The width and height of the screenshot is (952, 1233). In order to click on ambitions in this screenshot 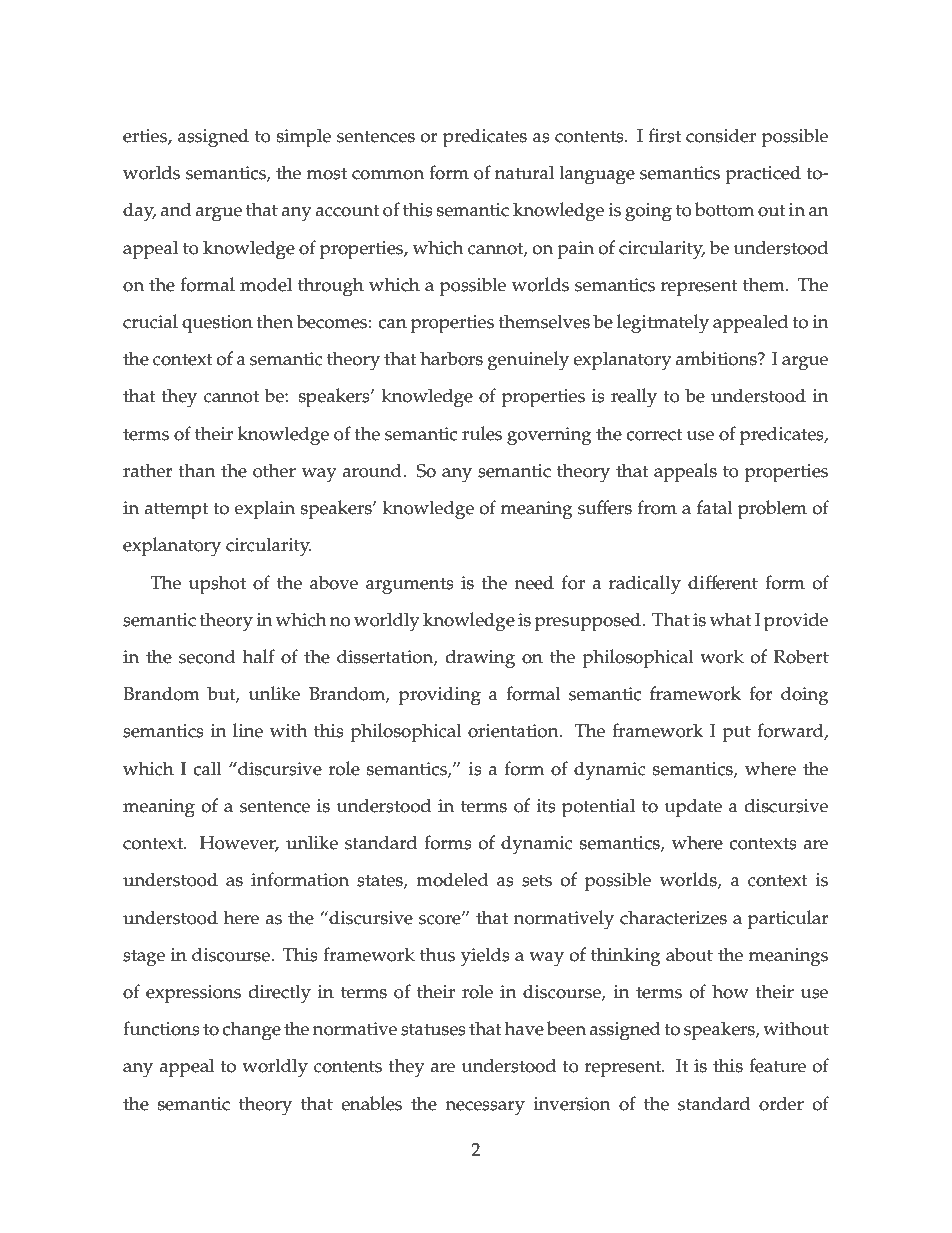, I will do `click(717, 358)`.
